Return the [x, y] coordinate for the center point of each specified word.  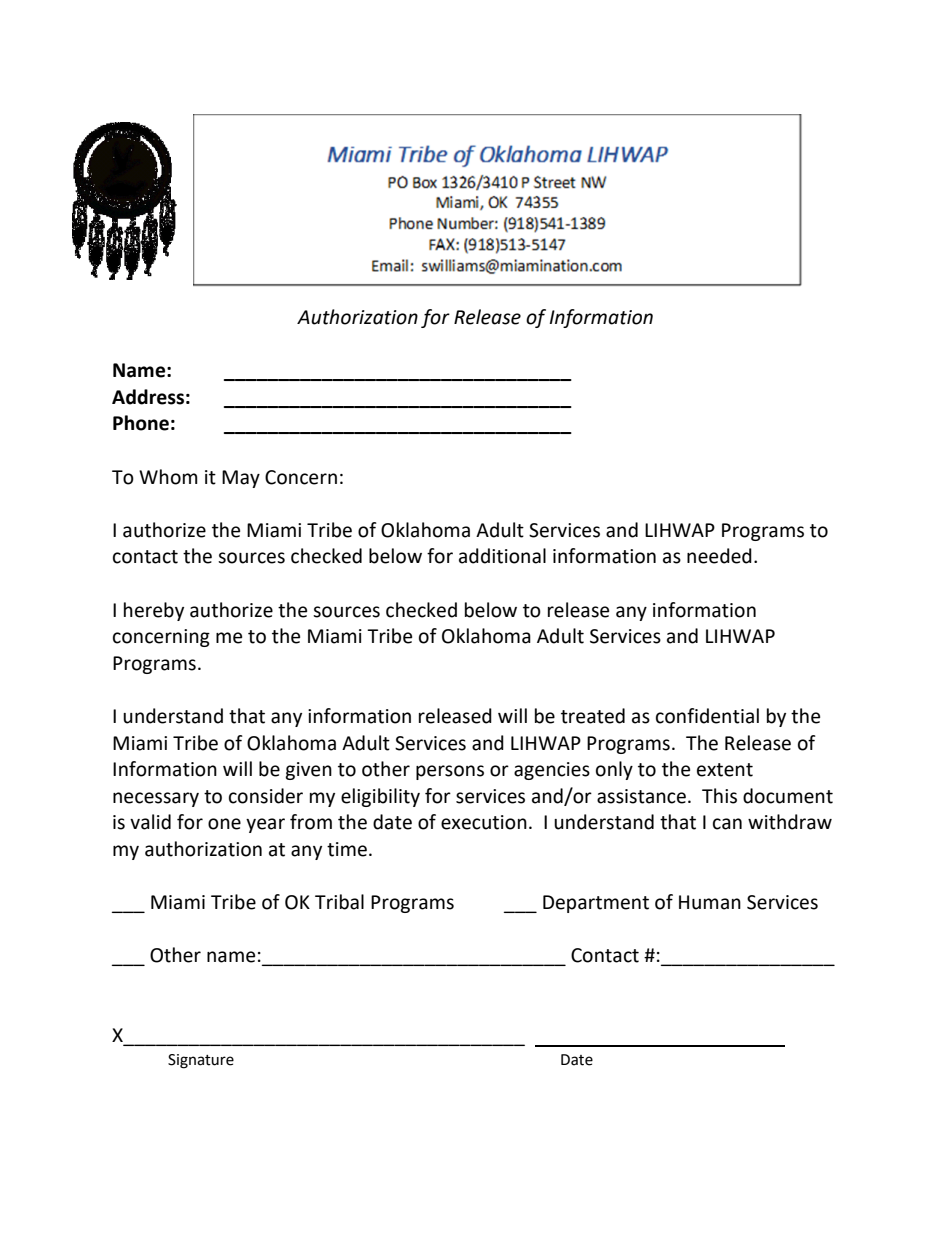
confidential [707, 716]
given [308, 771]
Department [596, 904]
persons [450, 772]
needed [719, 556]
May [241, 479]
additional [502, 556]
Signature [201, 1061]
